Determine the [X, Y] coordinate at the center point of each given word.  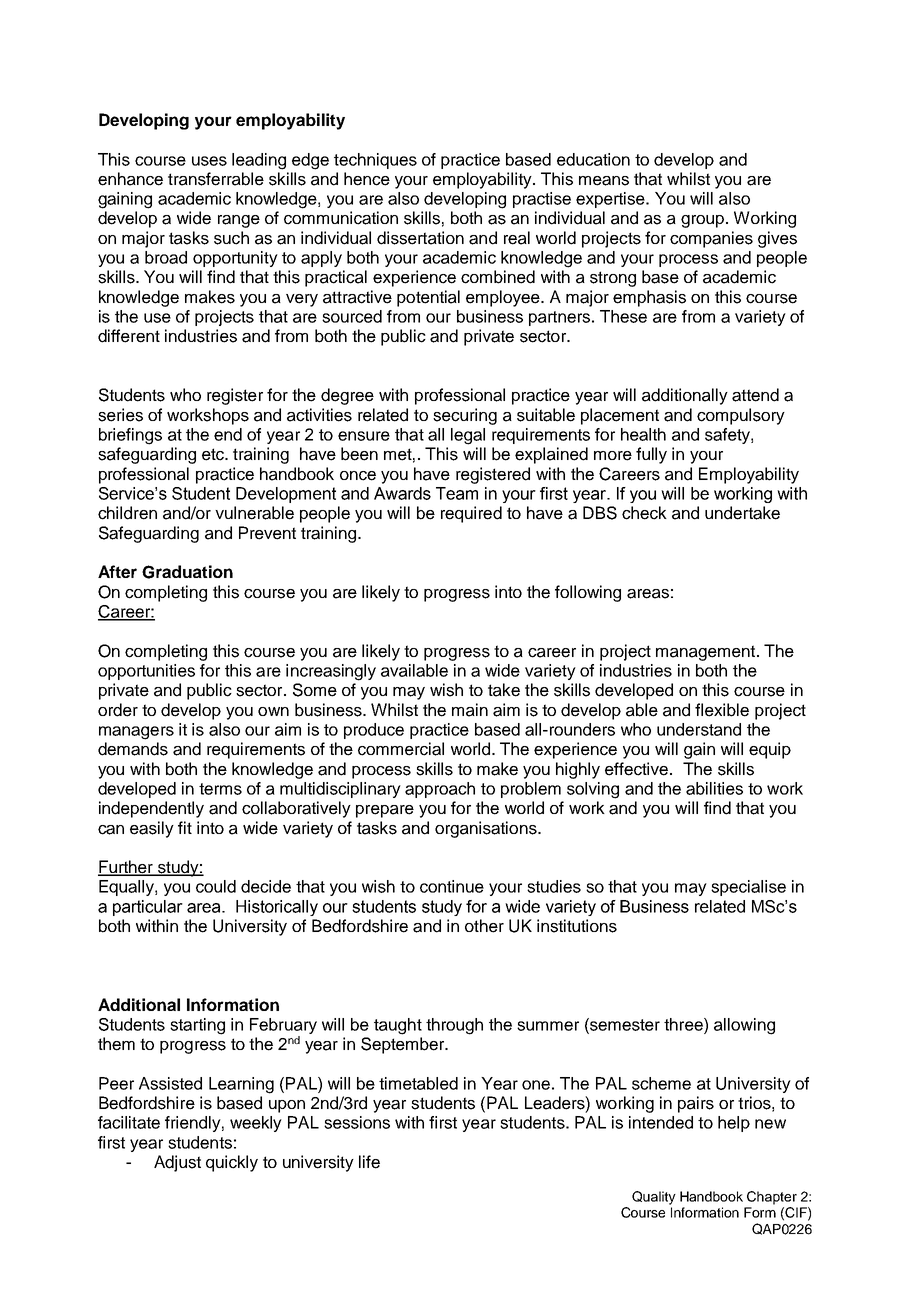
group [702, 221]
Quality [654, 1198]
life [369, 1162]
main [470, 710]
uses [209, 161]
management [707, 653]
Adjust [177, 1163]
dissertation [420, 238]
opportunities [146, 672]
